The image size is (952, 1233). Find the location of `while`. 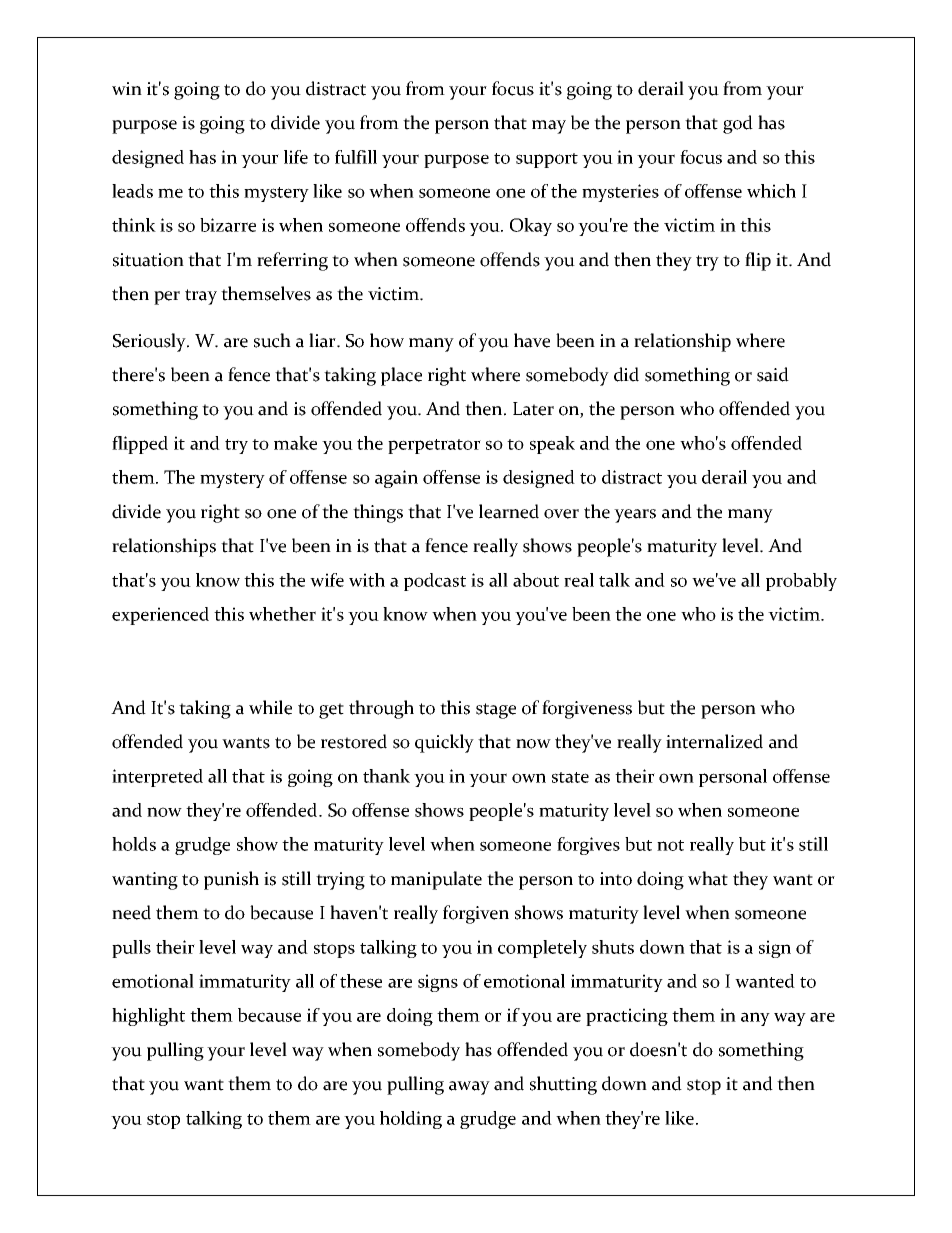

while is located at coordinates (270, 707).
